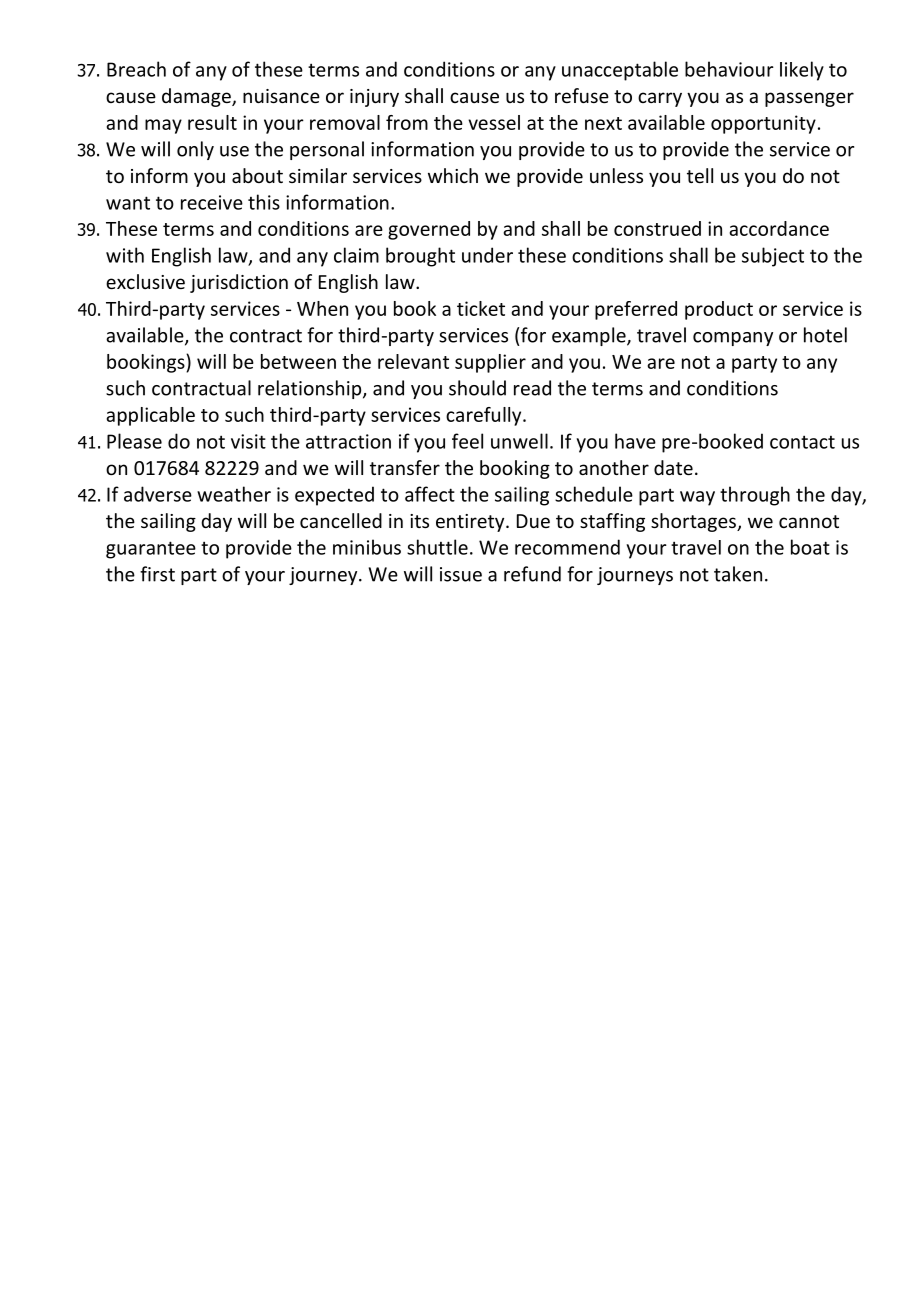 The width and height of the screenshot is (924, 1308). I want to click on subject, so click(773, 257).
